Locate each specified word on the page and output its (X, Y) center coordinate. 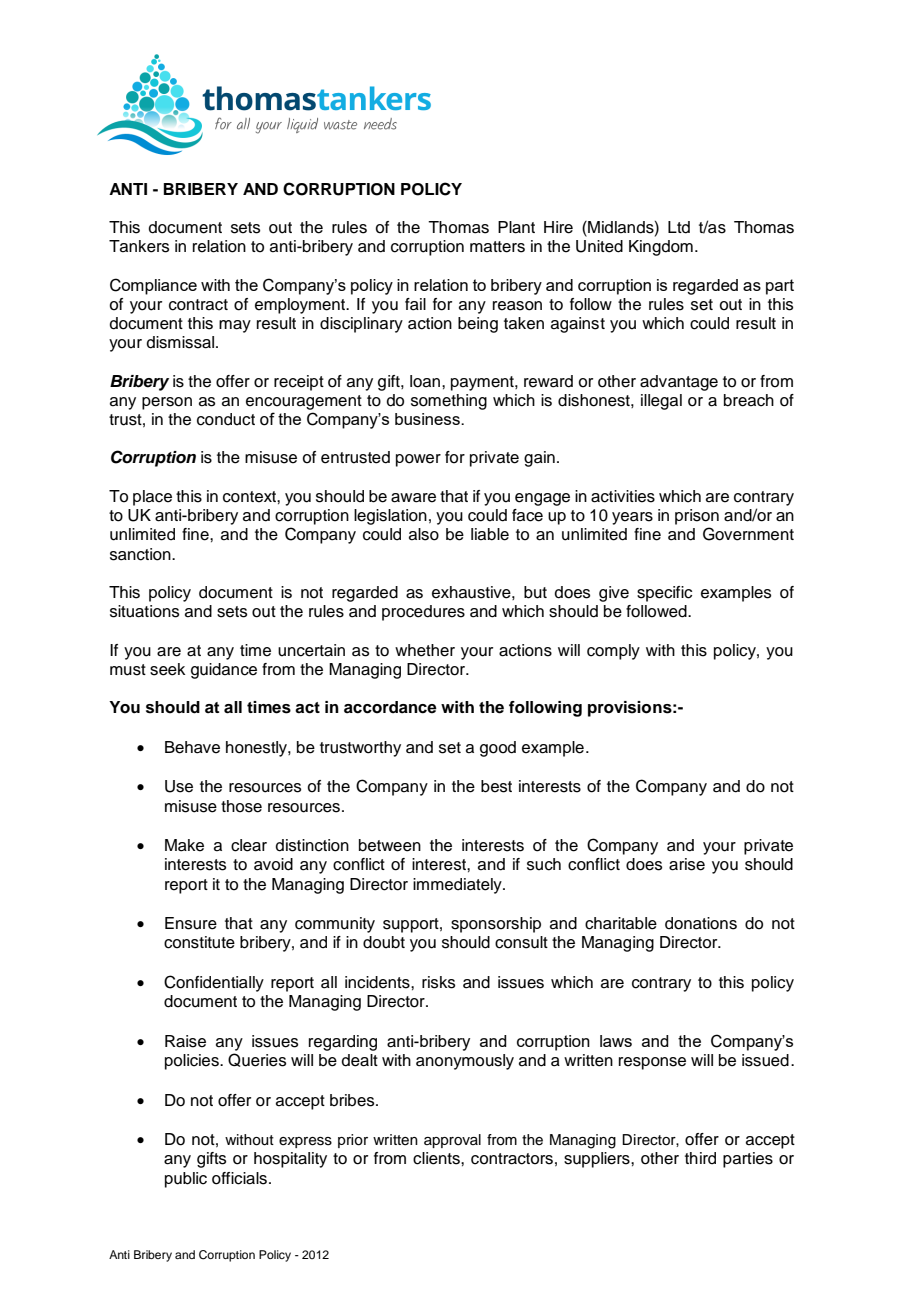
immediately (458, 886)
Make (184, 845)
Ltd (679, 227)
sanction (141, 554)
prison (697, 517)
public (186, 1180)
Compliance (153, 286)
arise (687, 864)
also (424, 534)
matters (497, 247)
